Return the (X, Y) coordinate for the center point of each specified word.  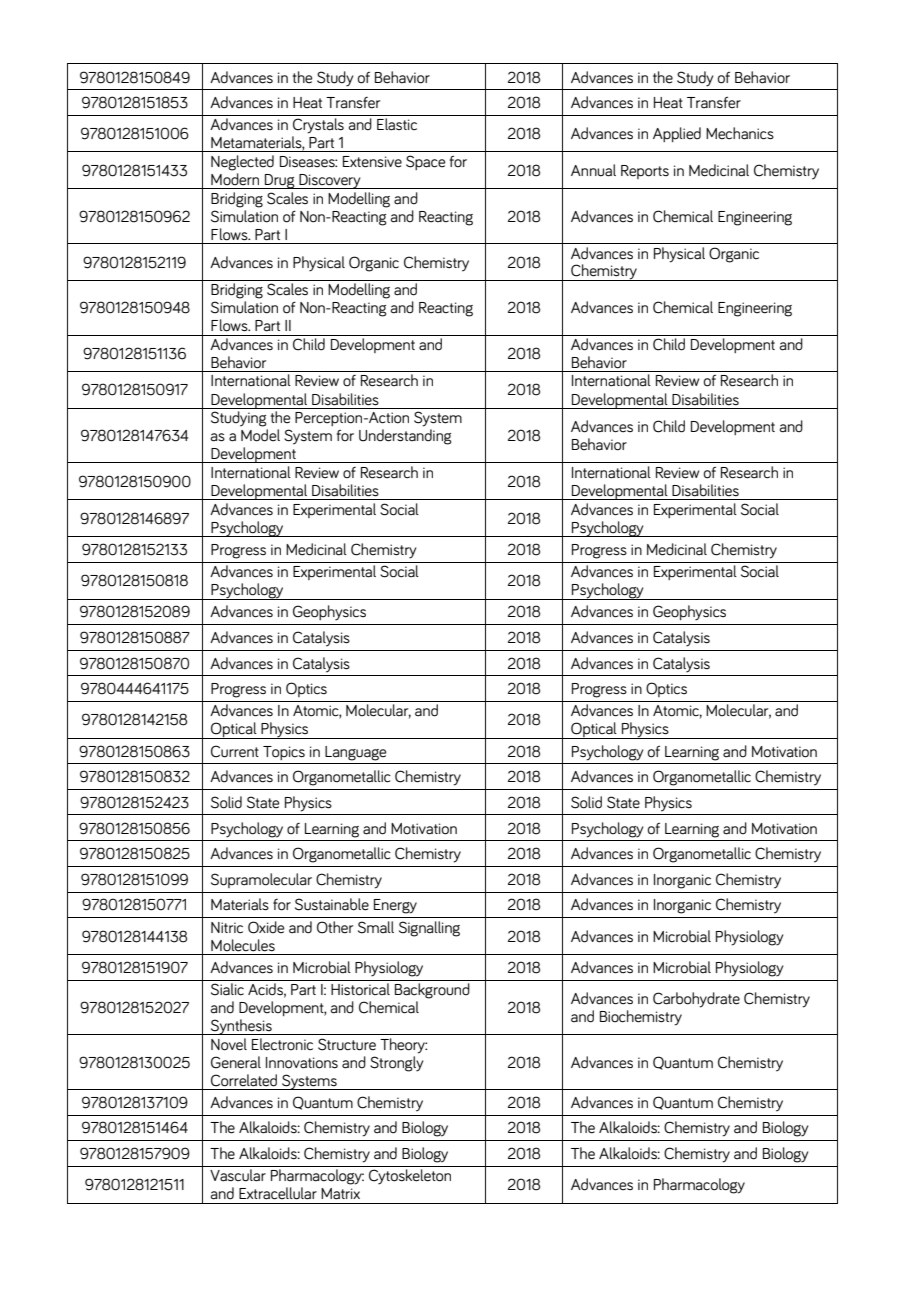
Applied (677, 135)
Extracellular (278, 1193)
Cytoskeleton (410, 1177)
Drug (280, 181)
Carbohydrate (696, 1000)
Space (425, 162)
